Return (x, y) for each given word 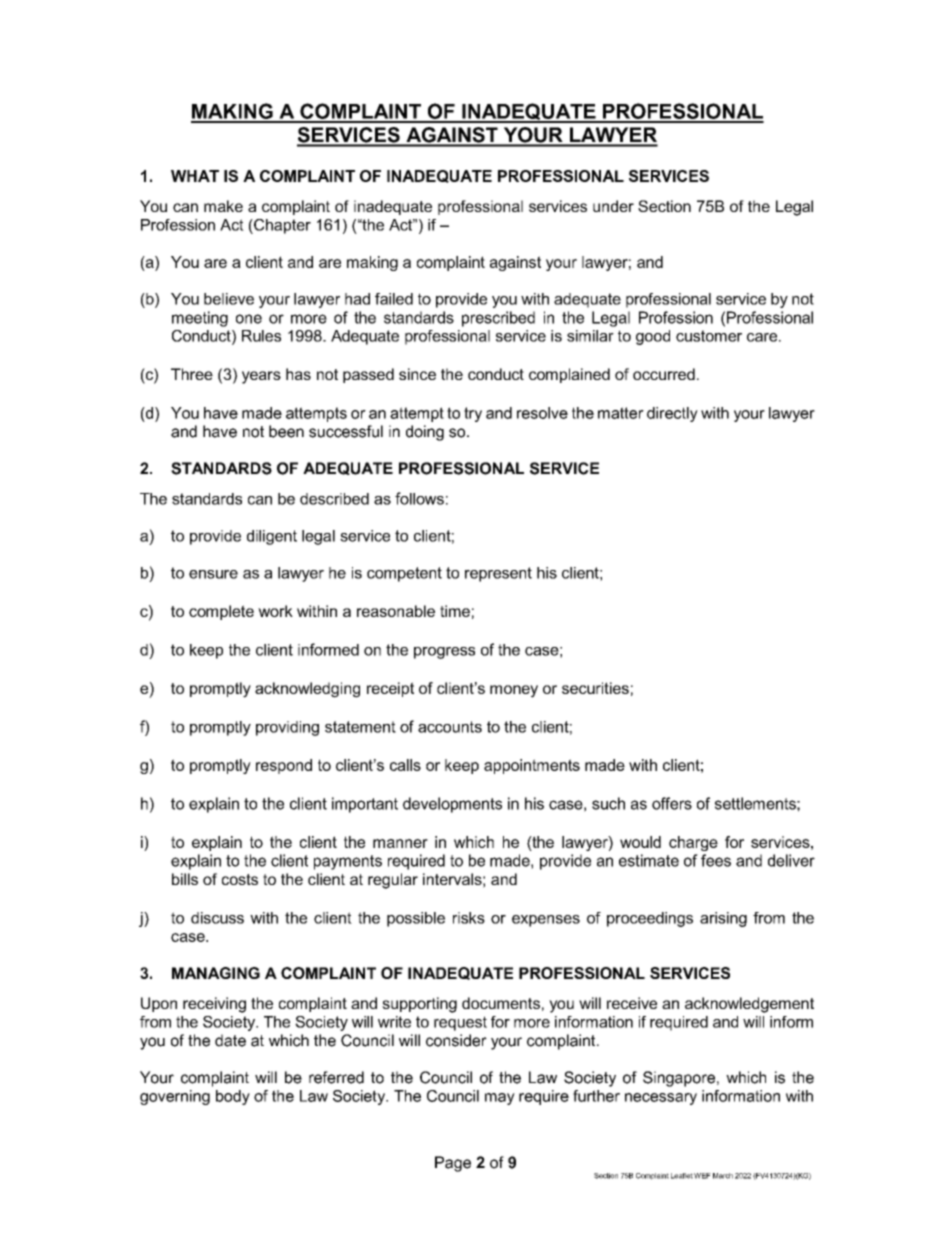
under (613, 206)
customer (709, 336)
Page (453, 1164)
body (233, 1097)
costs (240, 879)
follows (419, 498)
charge (693, 843)
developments (452, 805)
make (223, 206)
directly (672, 414)
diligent (272, 537)
